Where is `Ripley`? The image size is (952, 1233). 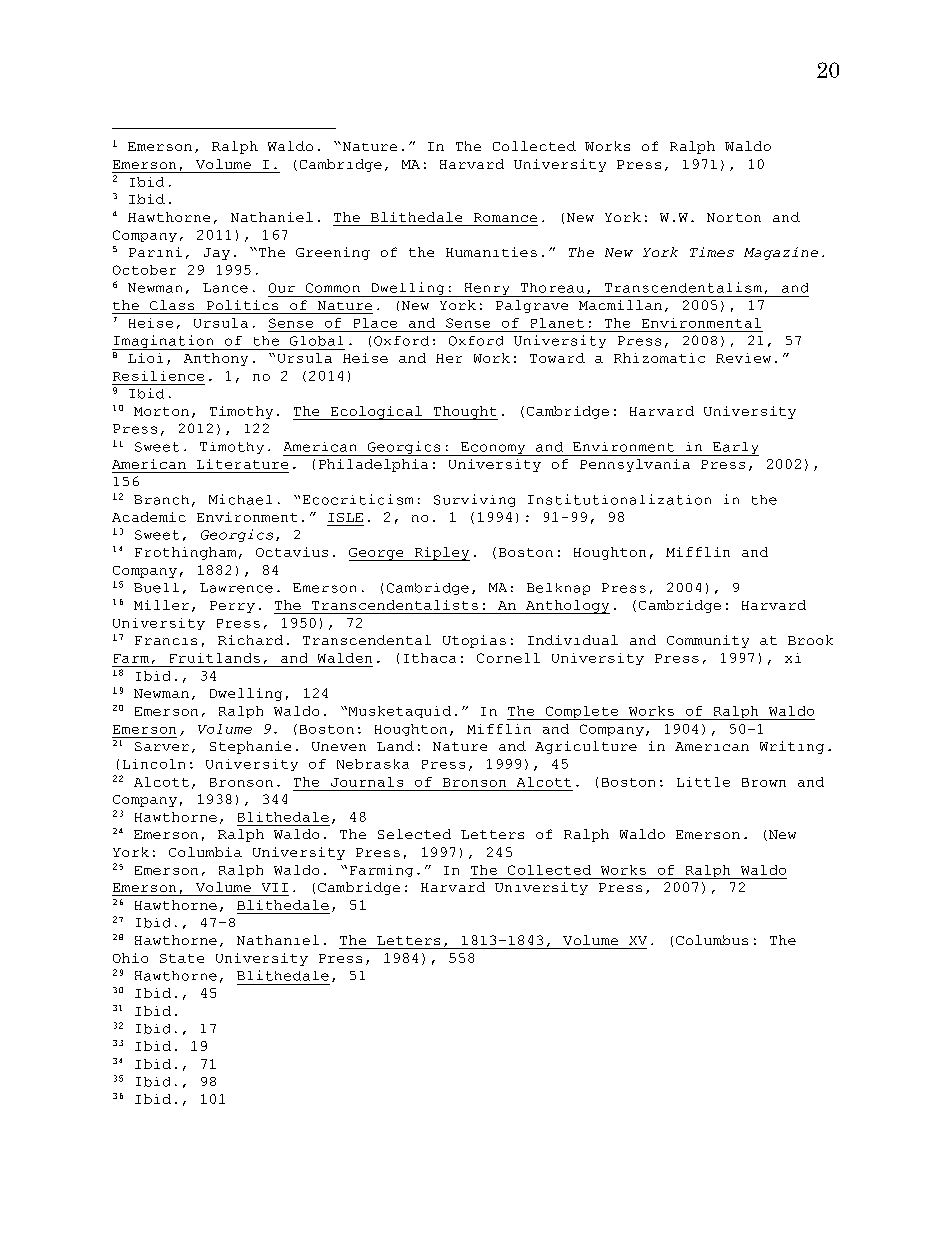 Ripley is located at coordinates (441, 554).
